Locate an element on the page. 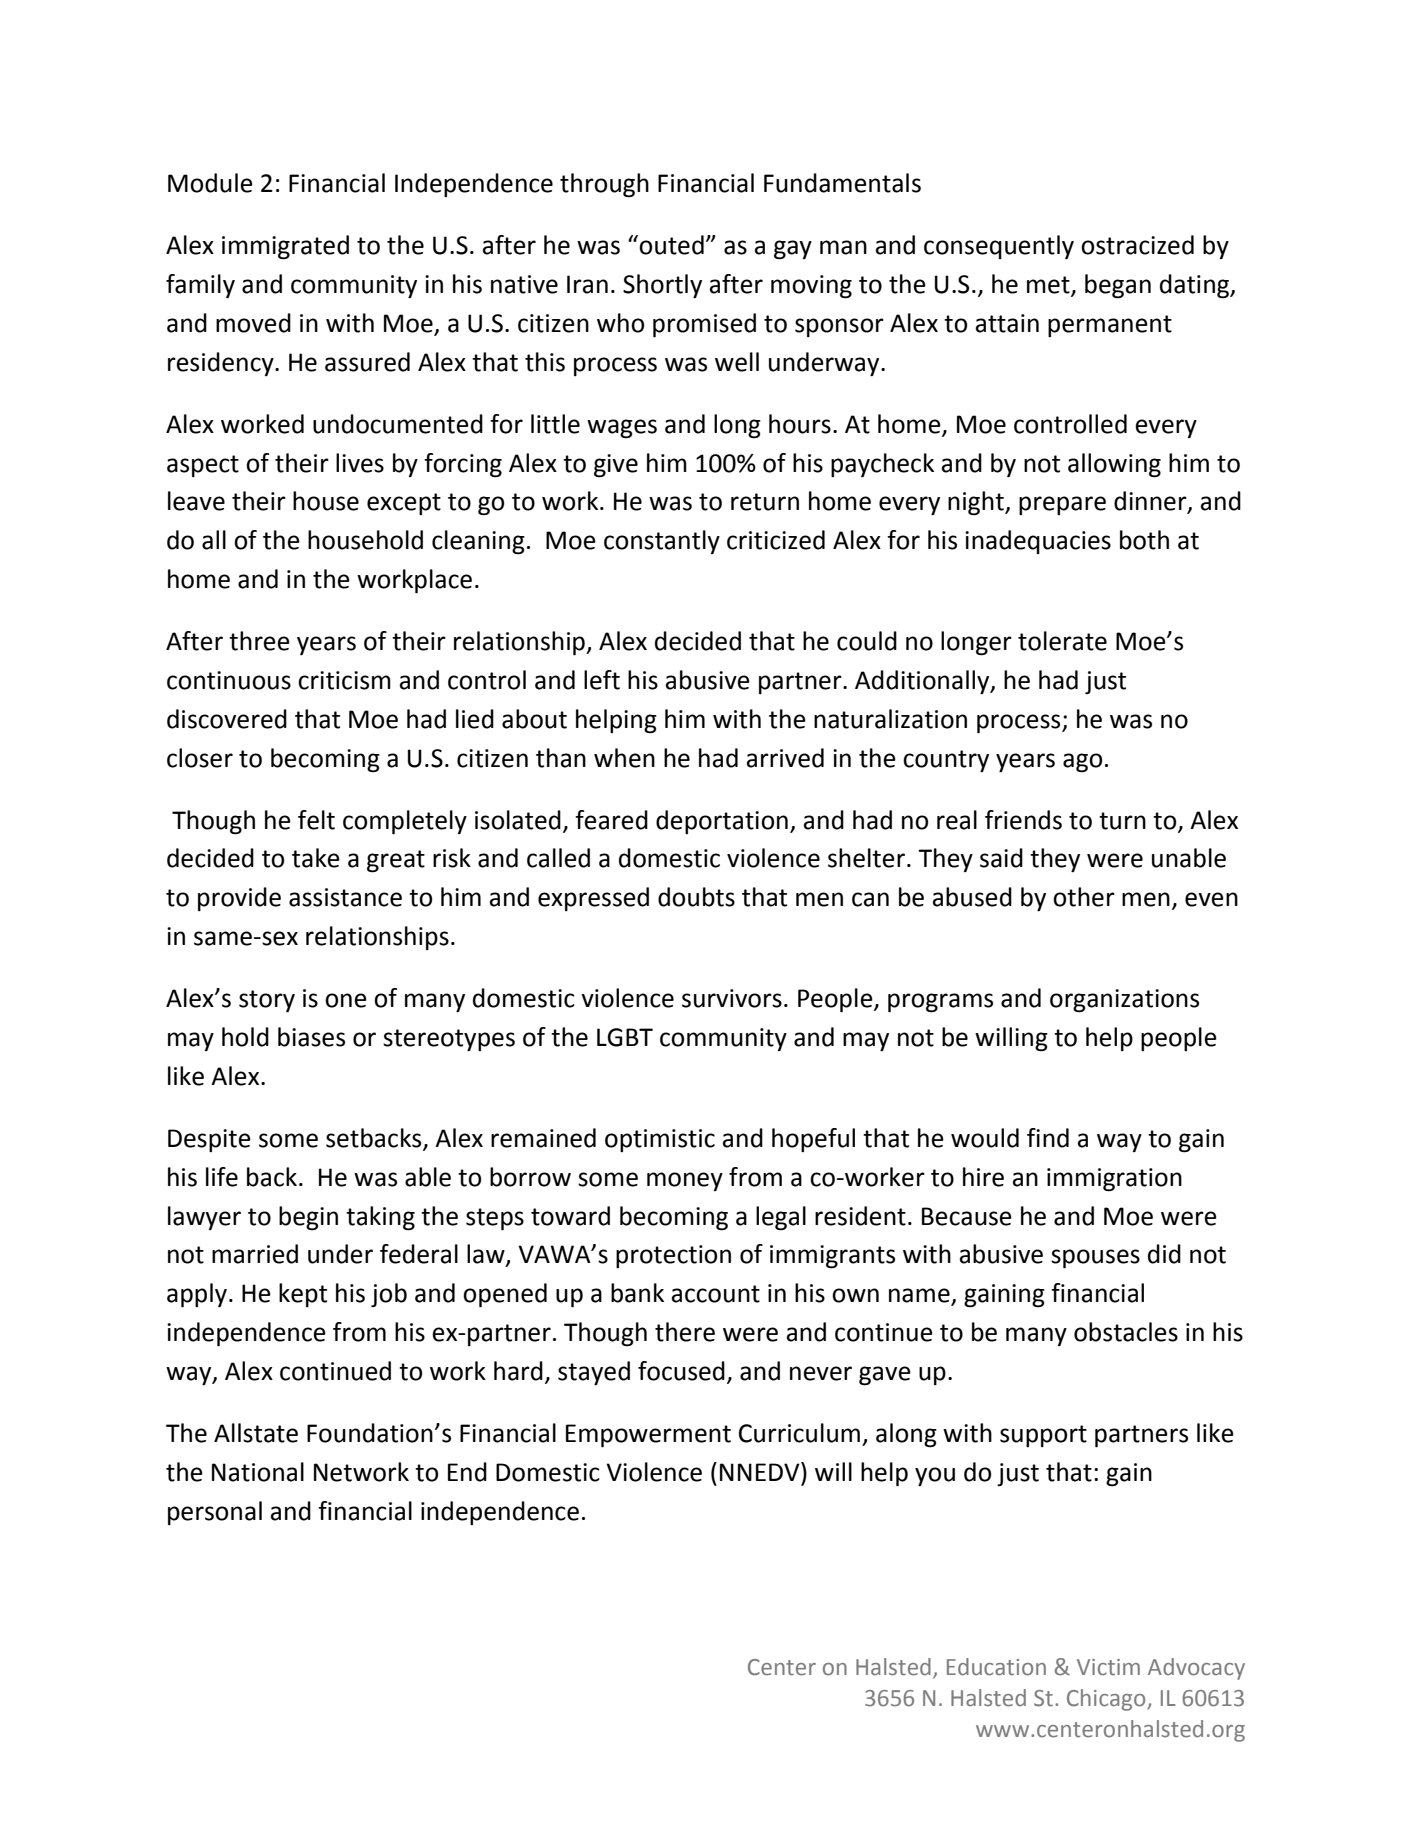  account is located at coordinates (716, 1294).
